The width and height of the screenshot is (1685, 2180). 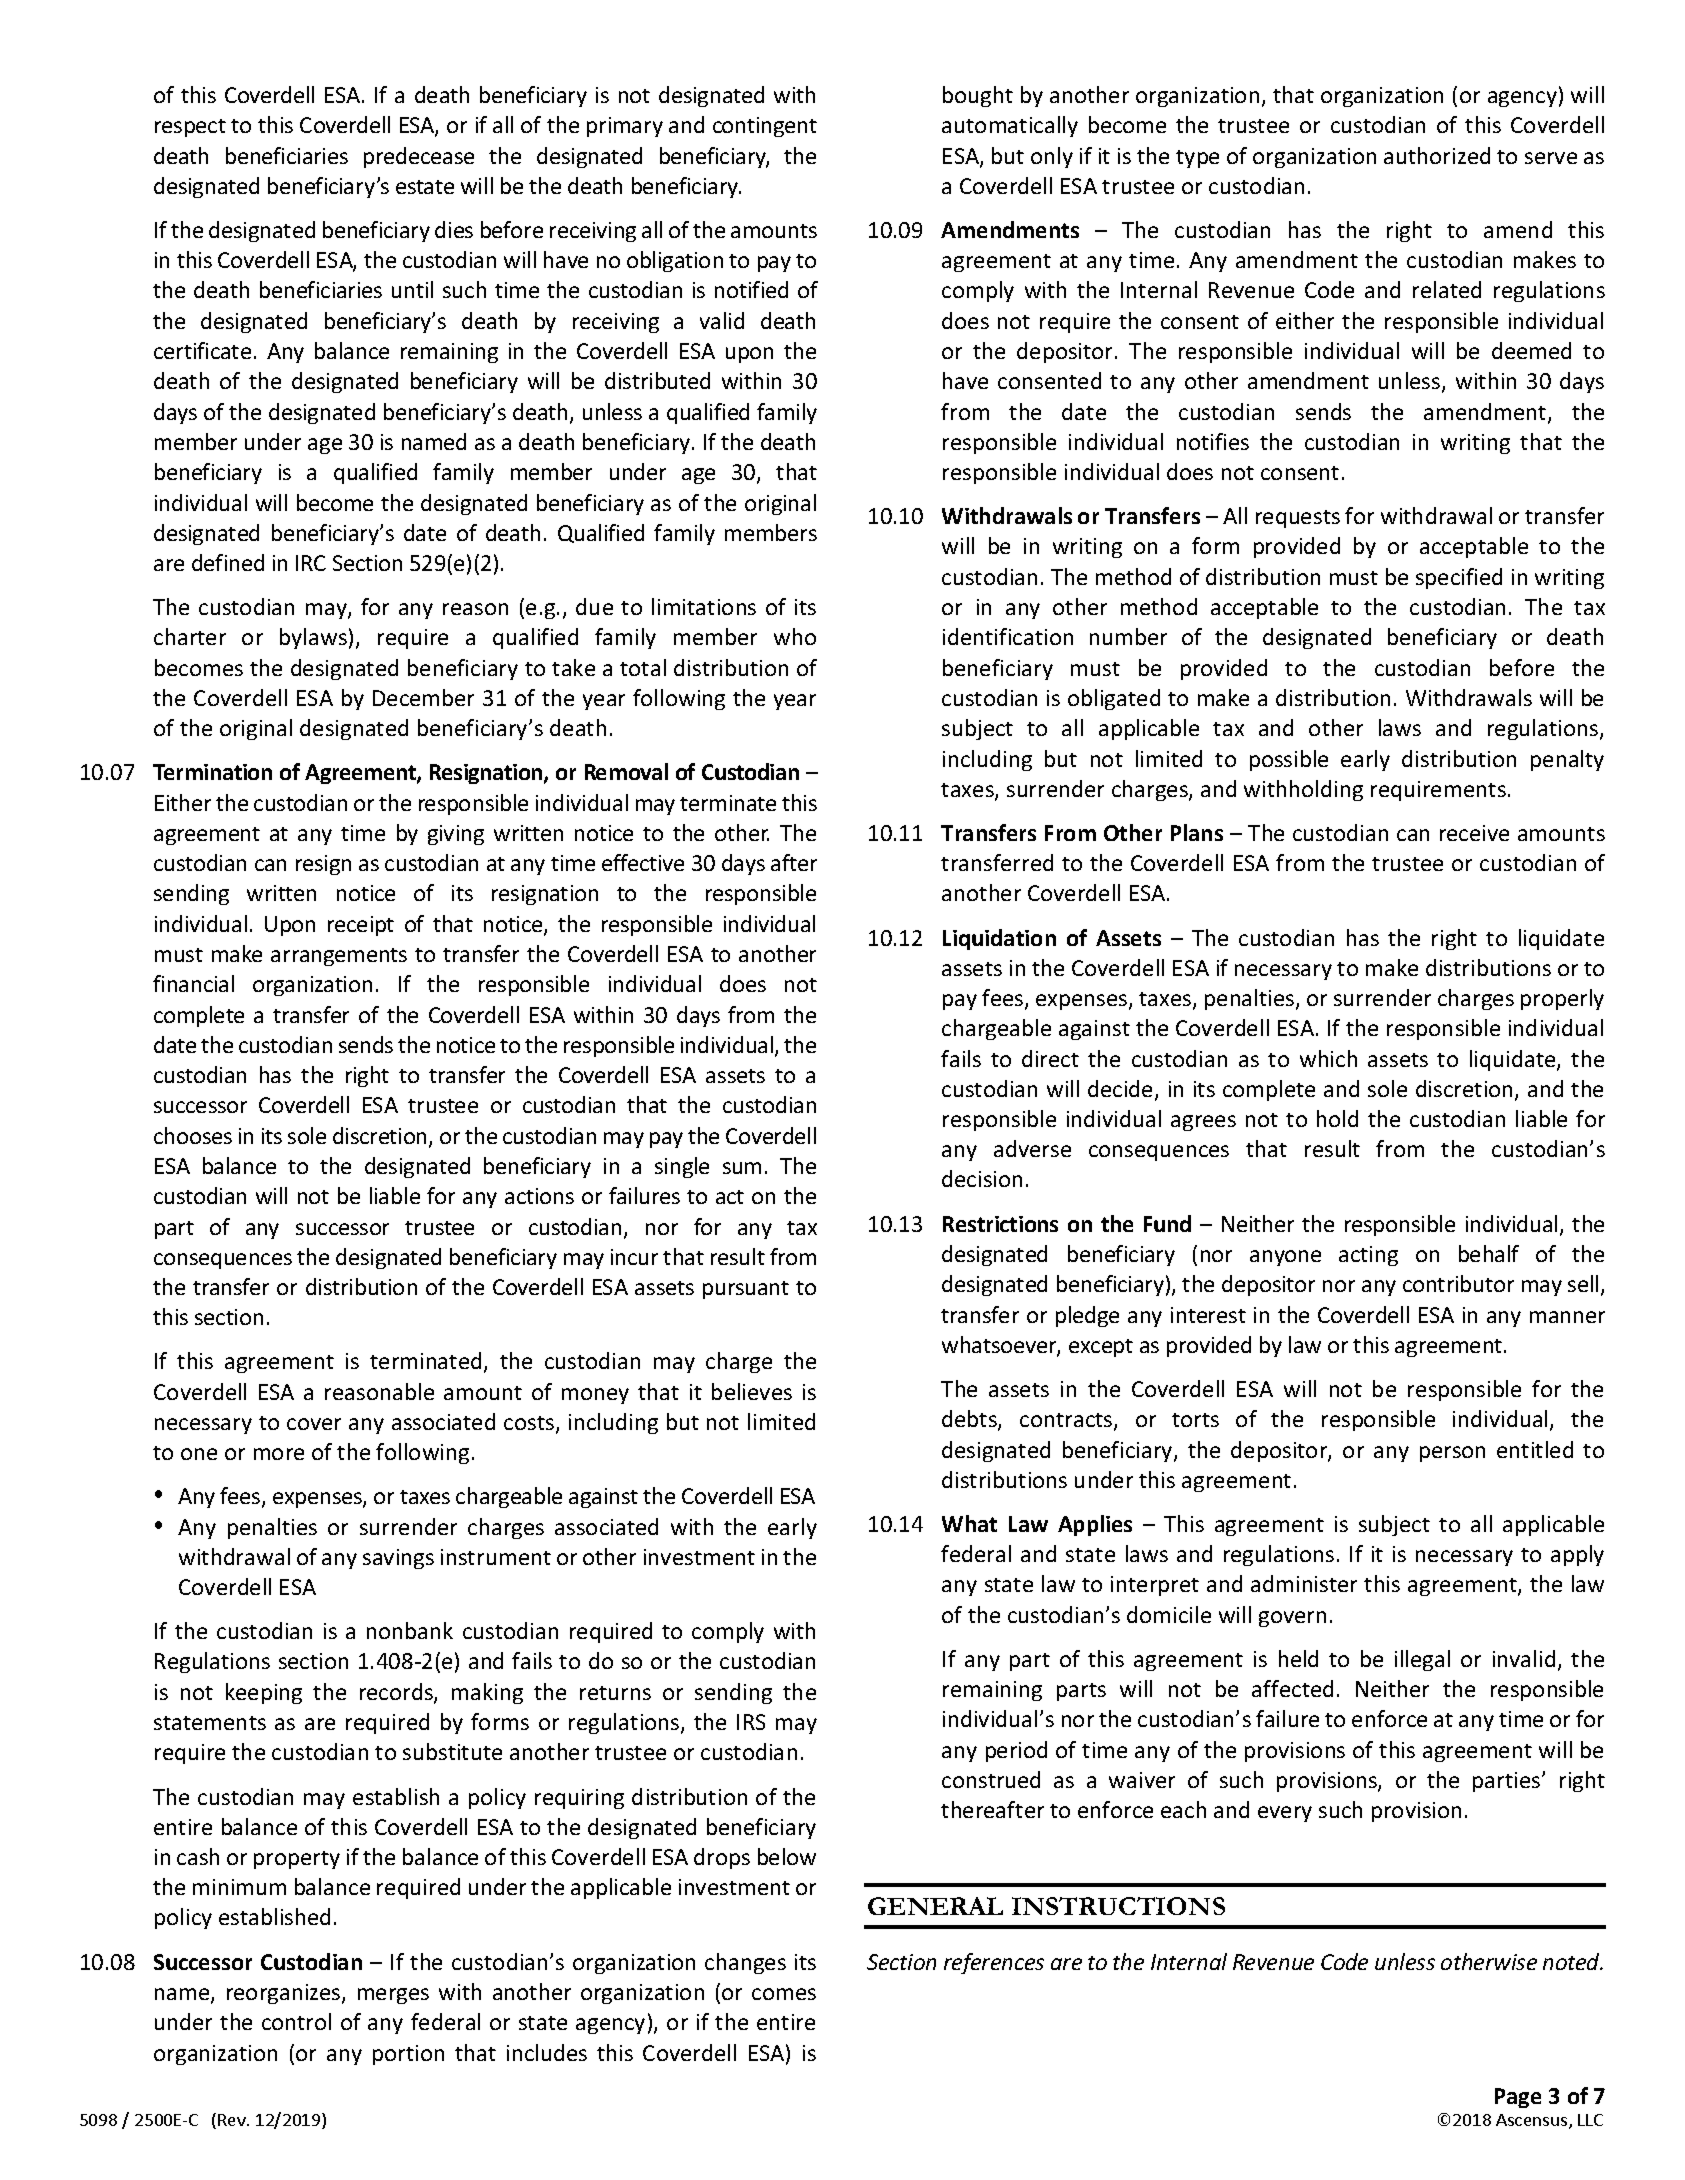 I want to click on decision, so click(x=982, y=1178).
